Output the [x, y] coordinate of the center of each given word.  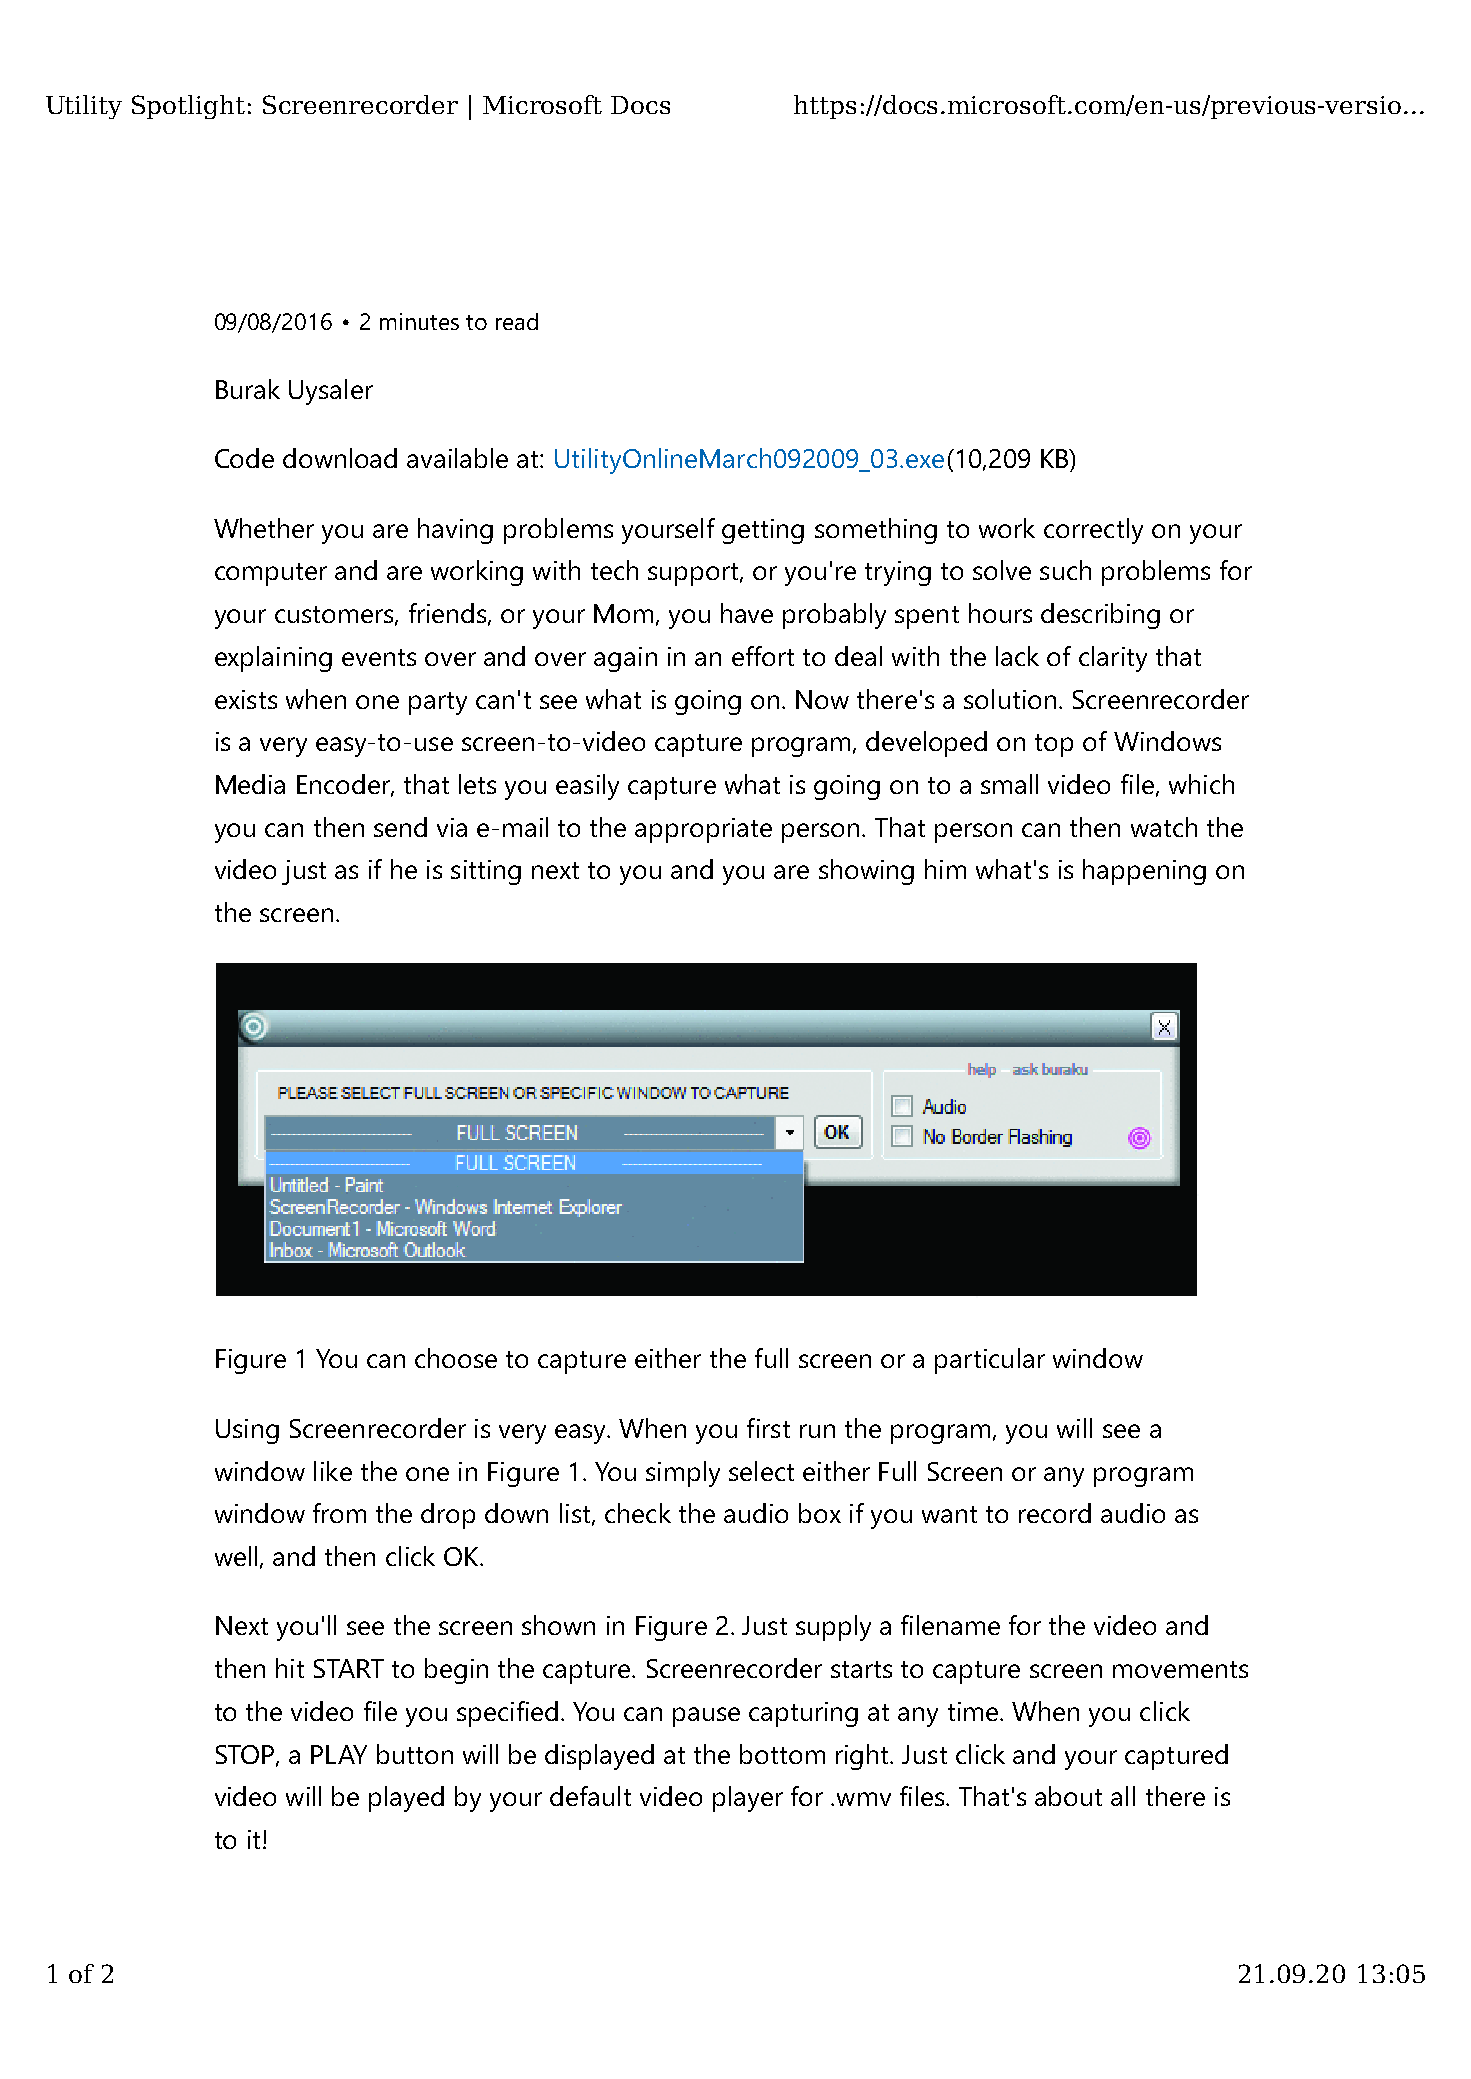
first [768, 1428]
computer [271, 574]
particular [990, 1361]
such [1065, 570]
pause [706, 1717]
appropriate [703, 830]
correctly [1093, 531]
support [694, 574]
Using [247, 1431]
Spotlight [188, 107]
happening [1144, 872]
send [400, 827]
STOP [246, 1755]
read [517, 321]
